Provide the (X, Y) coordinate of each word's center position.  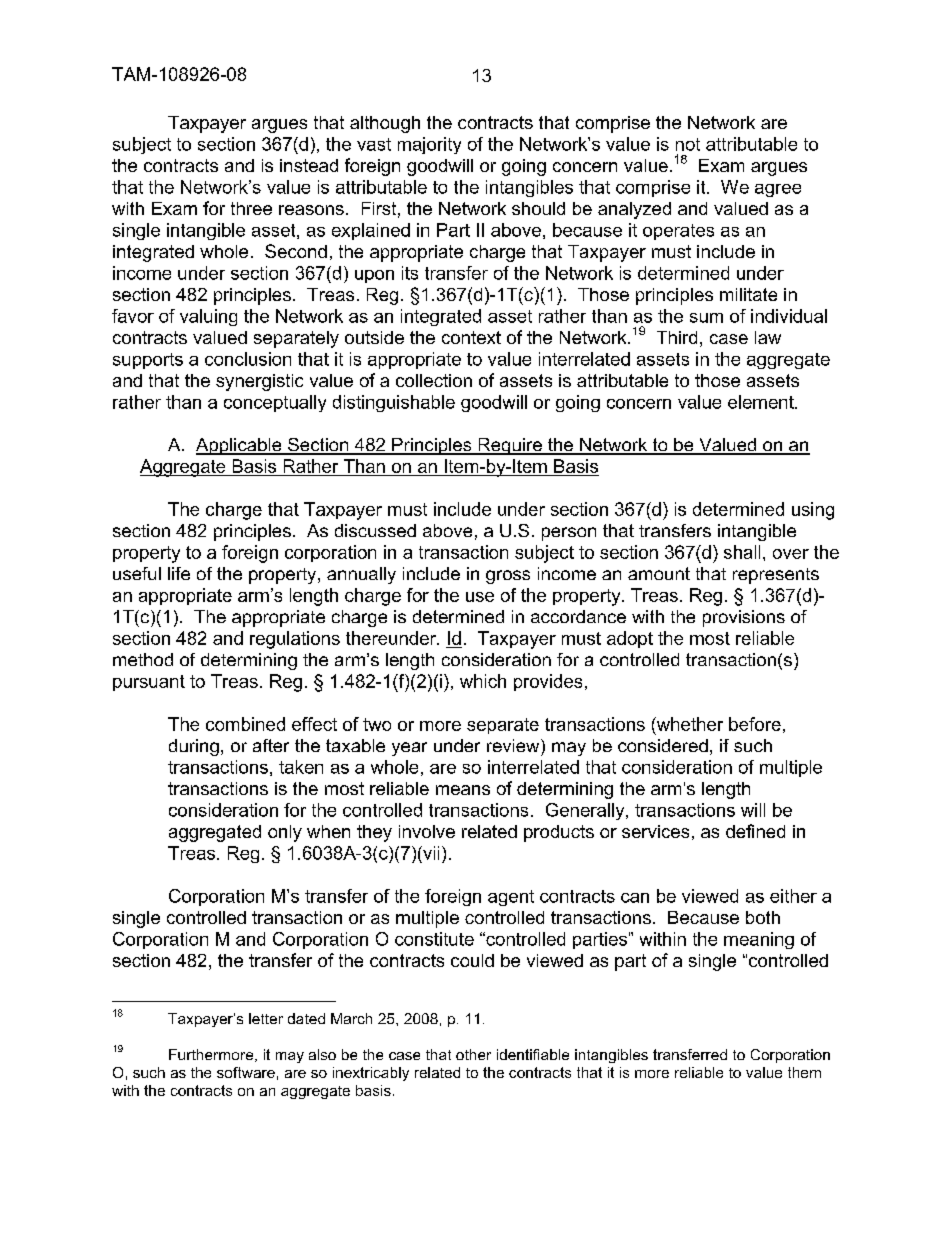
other (473, 1054)
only (285, 833)
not (688, 144)
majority (429, 145)
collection (434, 380)
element (762, 402)
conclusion (248, 359)
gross (508, 577)
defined (755, 831)
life (179, 573)
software (246, 1072)
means (463, 790)
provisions (744, 618)
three (251, 208)
